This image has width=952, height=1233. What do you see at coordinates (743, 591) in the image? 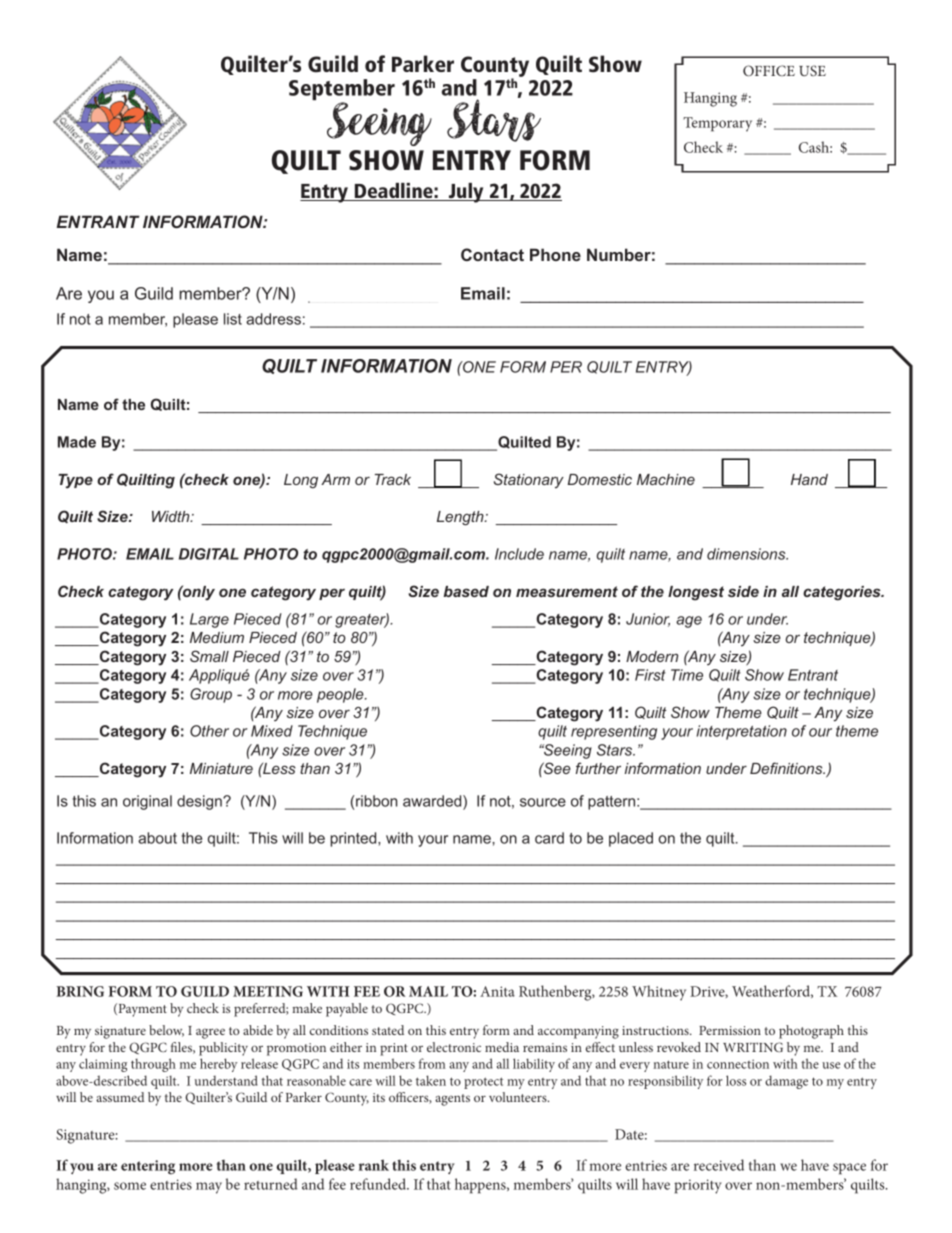
I see `side` at bounding box center [743, 591].
